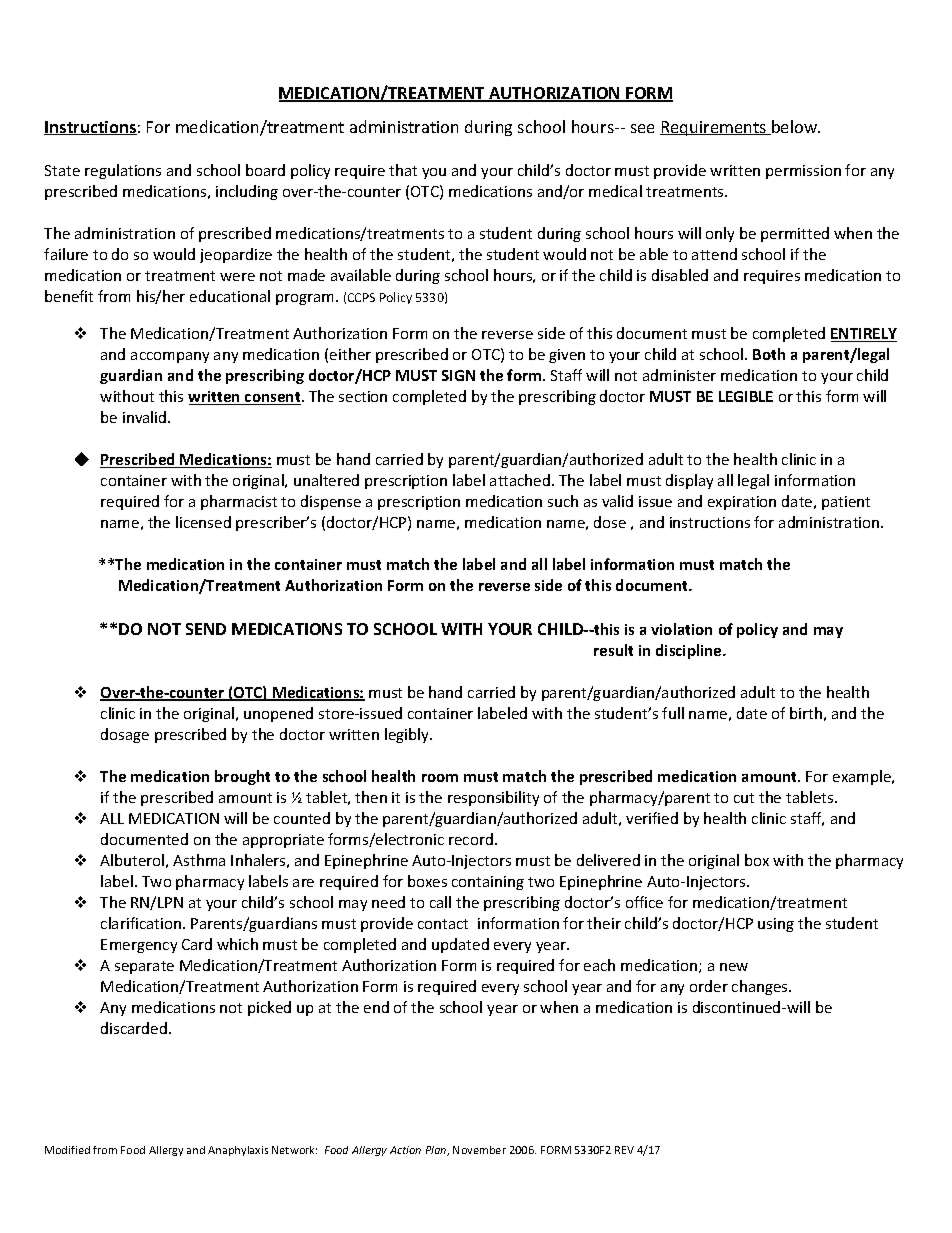  Describe the element at coordinates (123, 171) in the page. I see `regulations` at that location.
